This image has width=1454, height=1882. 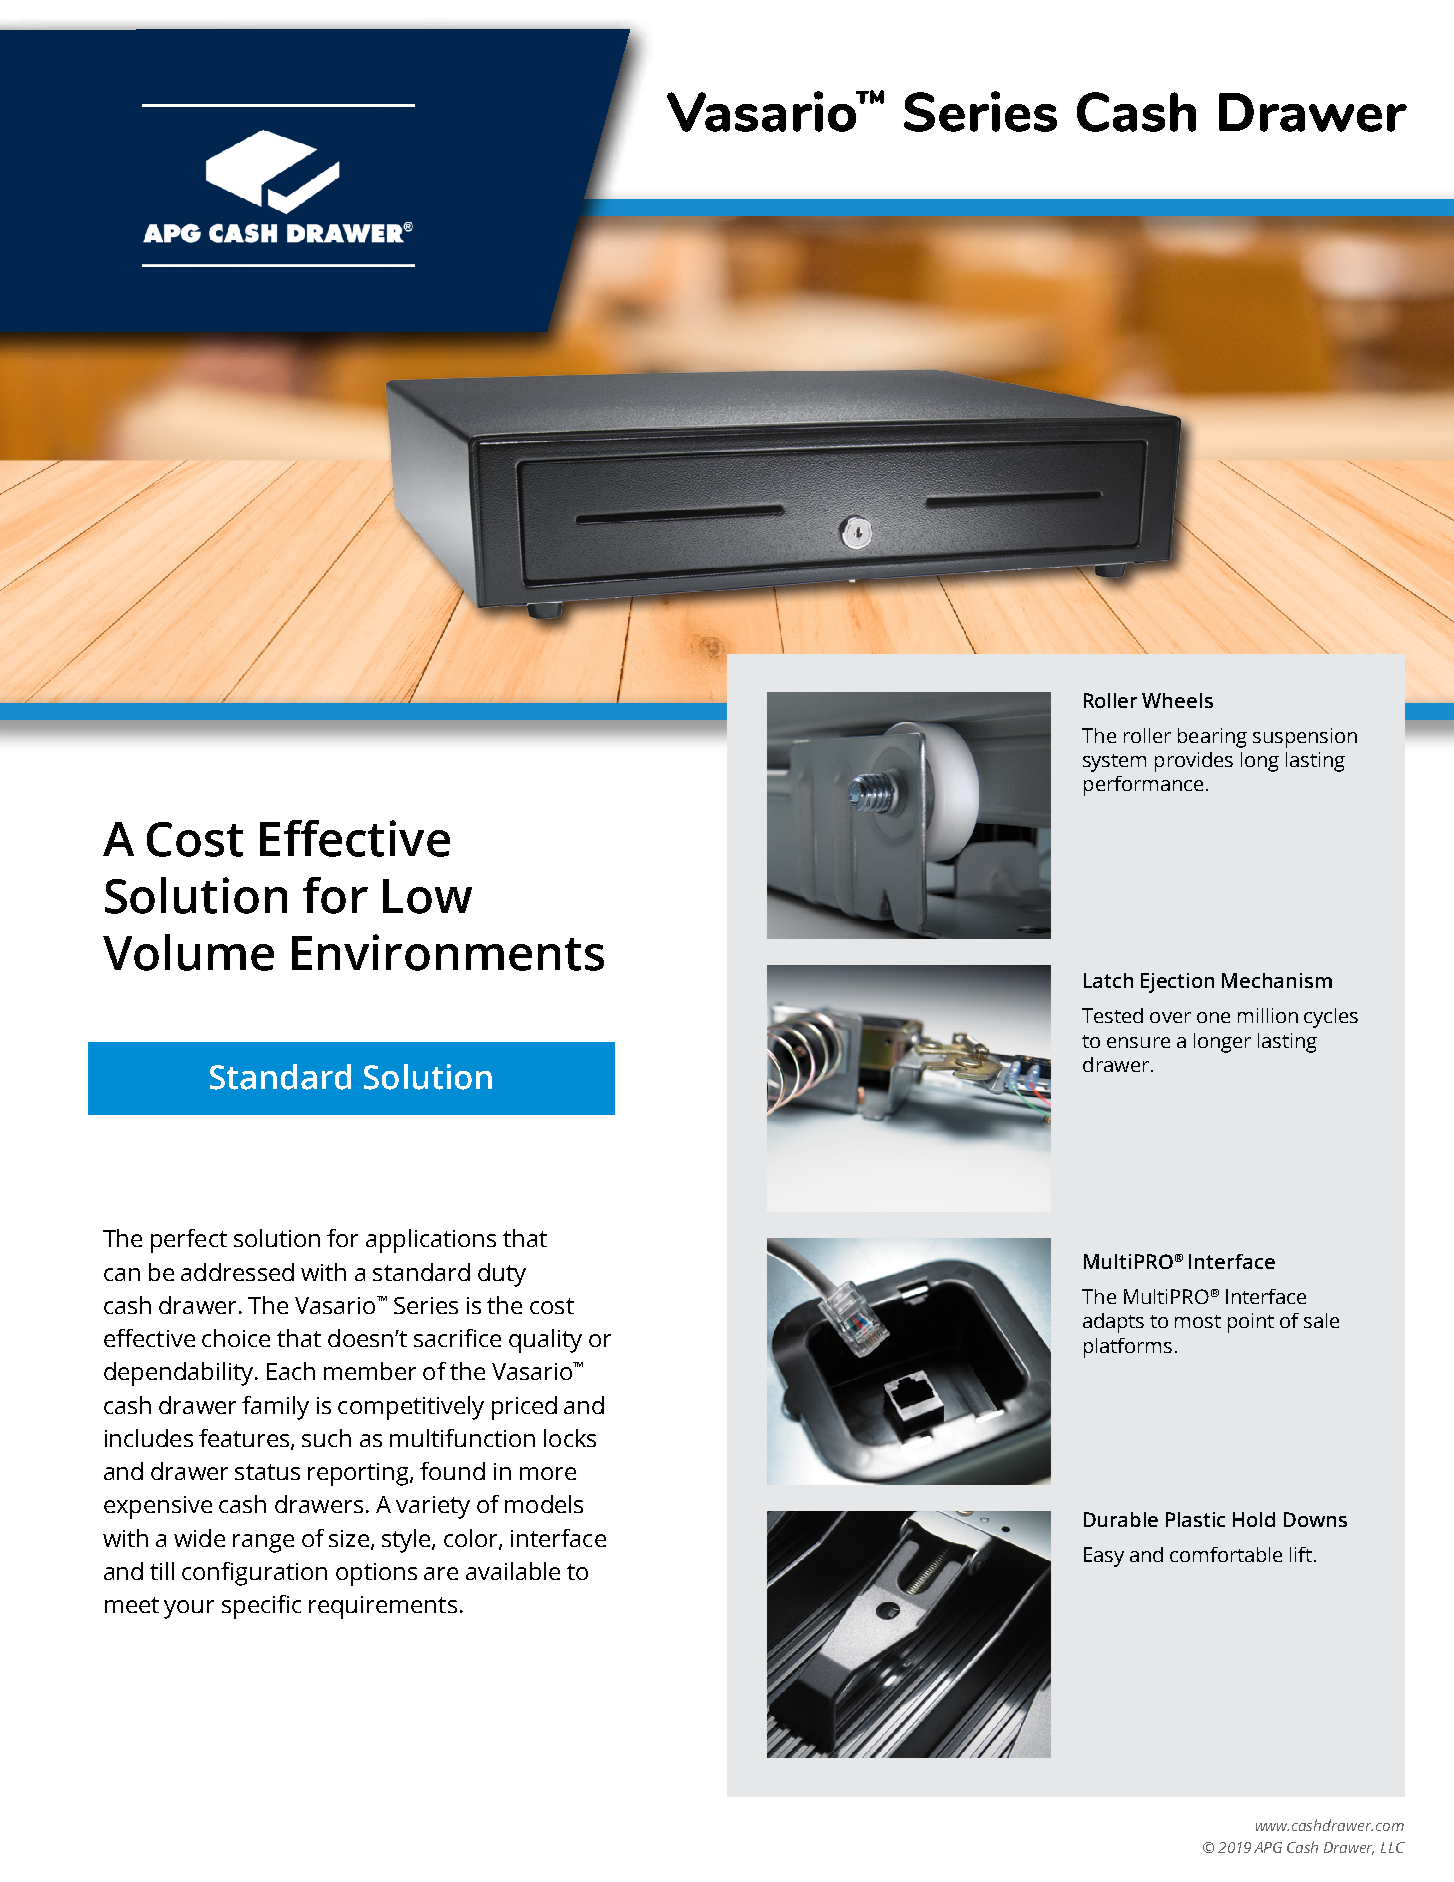 What do you see at coordinates (1226, 1554) in the image?
I see `comfortable` at bounding box center [1226, 1554].
